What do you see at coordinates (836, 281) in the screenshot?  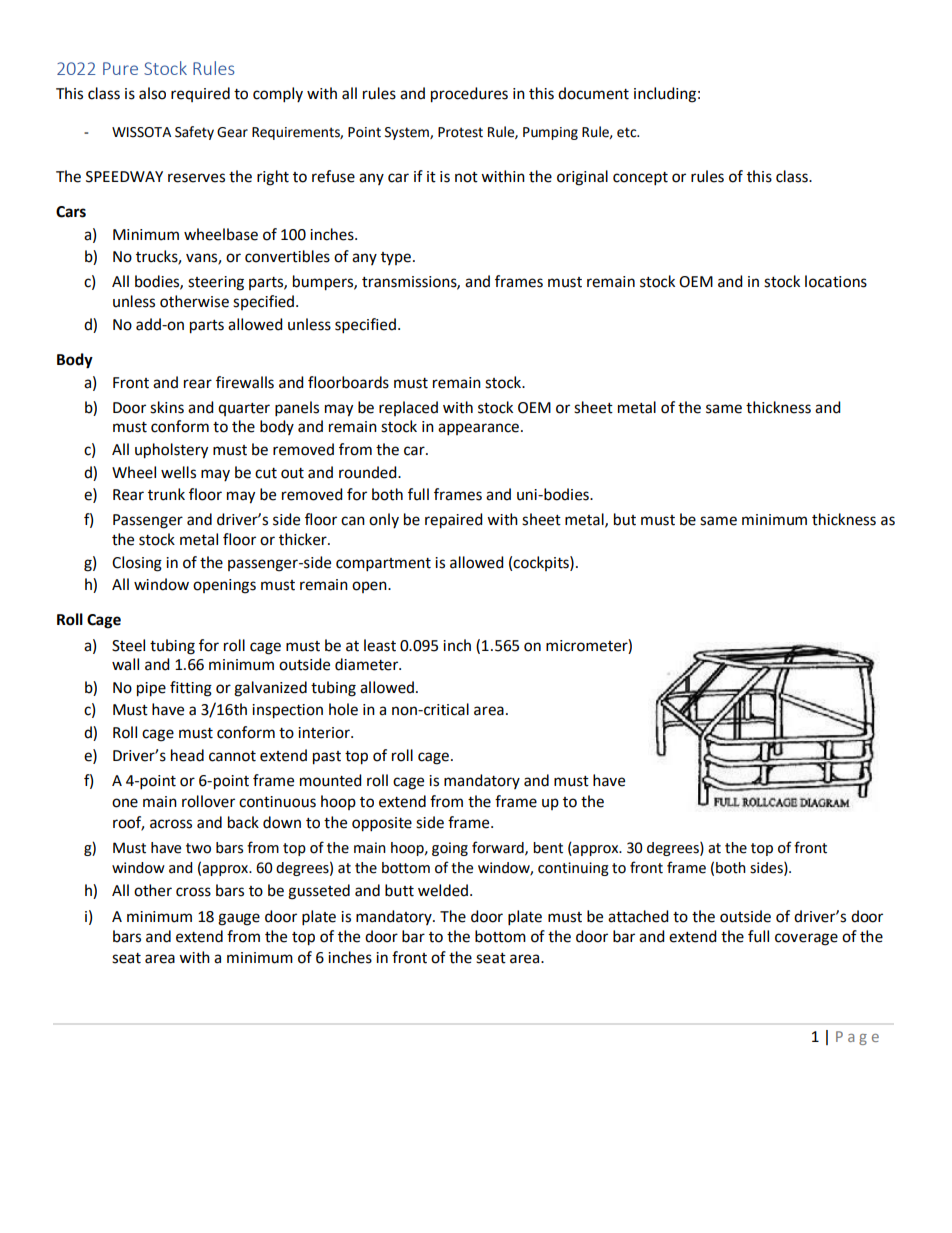 I see `locations` at bounding box center [836, 281].
